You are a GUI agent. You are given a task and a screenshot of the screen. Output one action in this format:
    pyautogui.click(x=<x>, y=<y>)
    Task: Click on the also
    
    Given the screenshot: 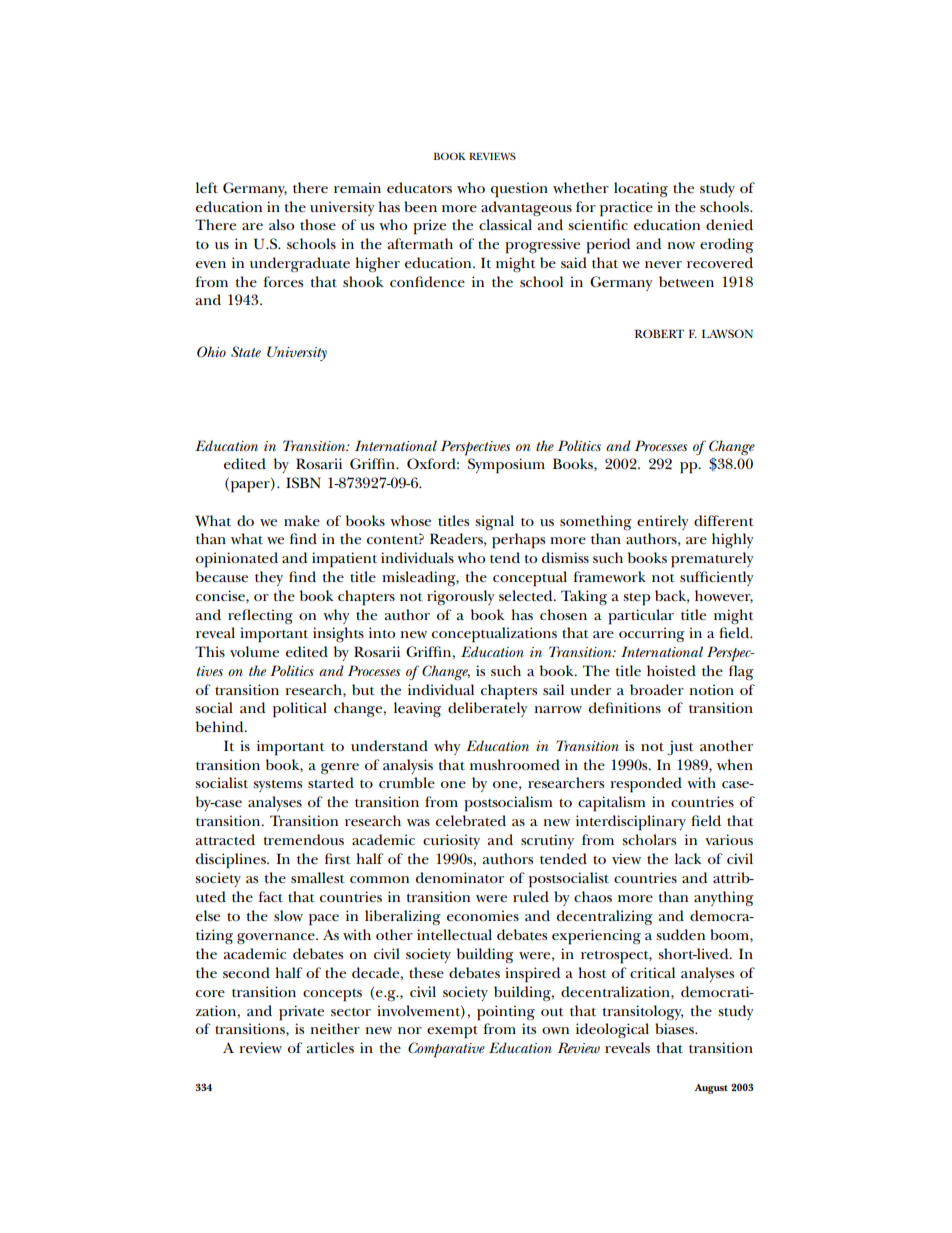 What is the action you would take?
    pyautogui.click(x=281, y=224)
